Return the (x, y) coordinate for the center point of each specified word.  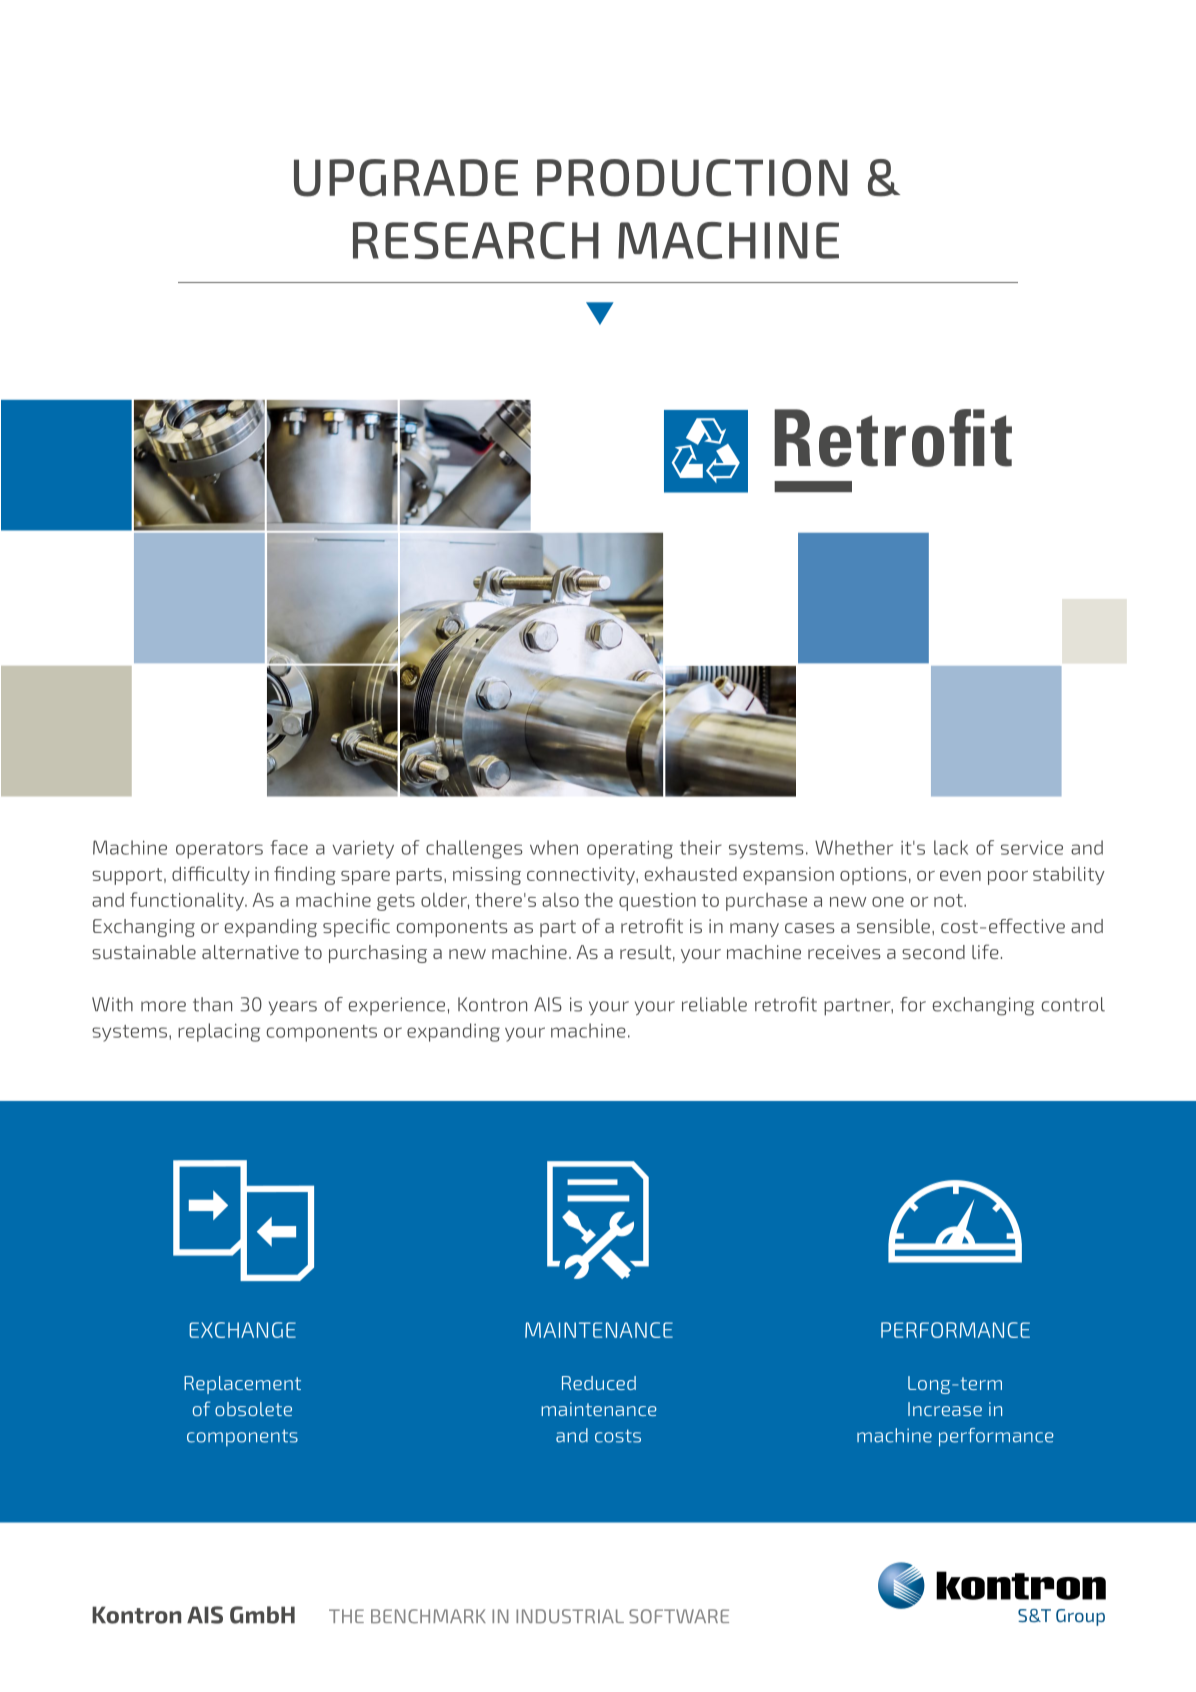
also (560, 900)
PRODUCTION (692, 178)
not (949, 900)
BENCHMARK (428, 1616)
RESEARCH (476, 240)
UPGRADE (406, 178)
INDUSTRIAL (570, 1616)
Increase (945, 1409)
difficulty (211, 875)
